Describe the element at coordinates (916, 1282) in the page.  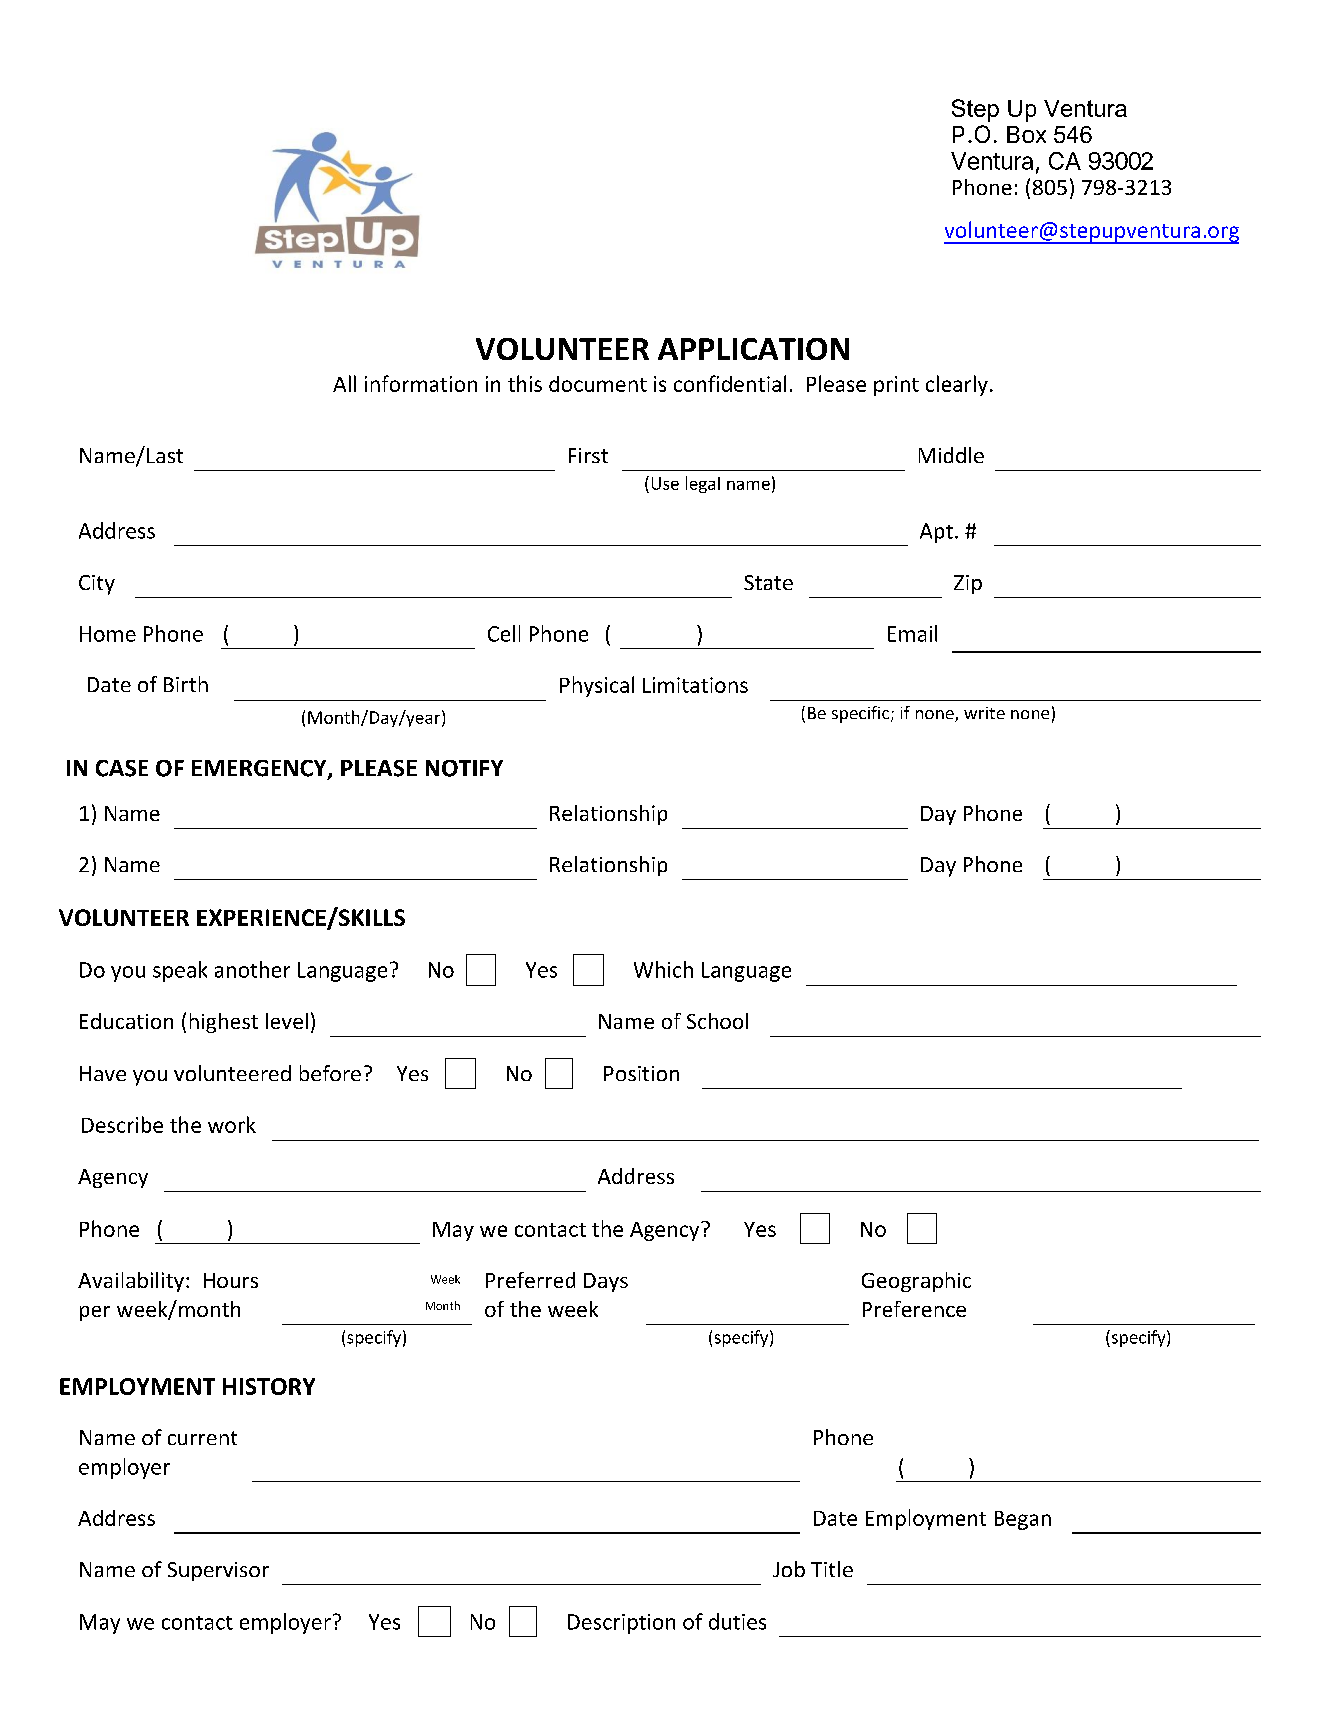
I see `Geographic` at that location.
